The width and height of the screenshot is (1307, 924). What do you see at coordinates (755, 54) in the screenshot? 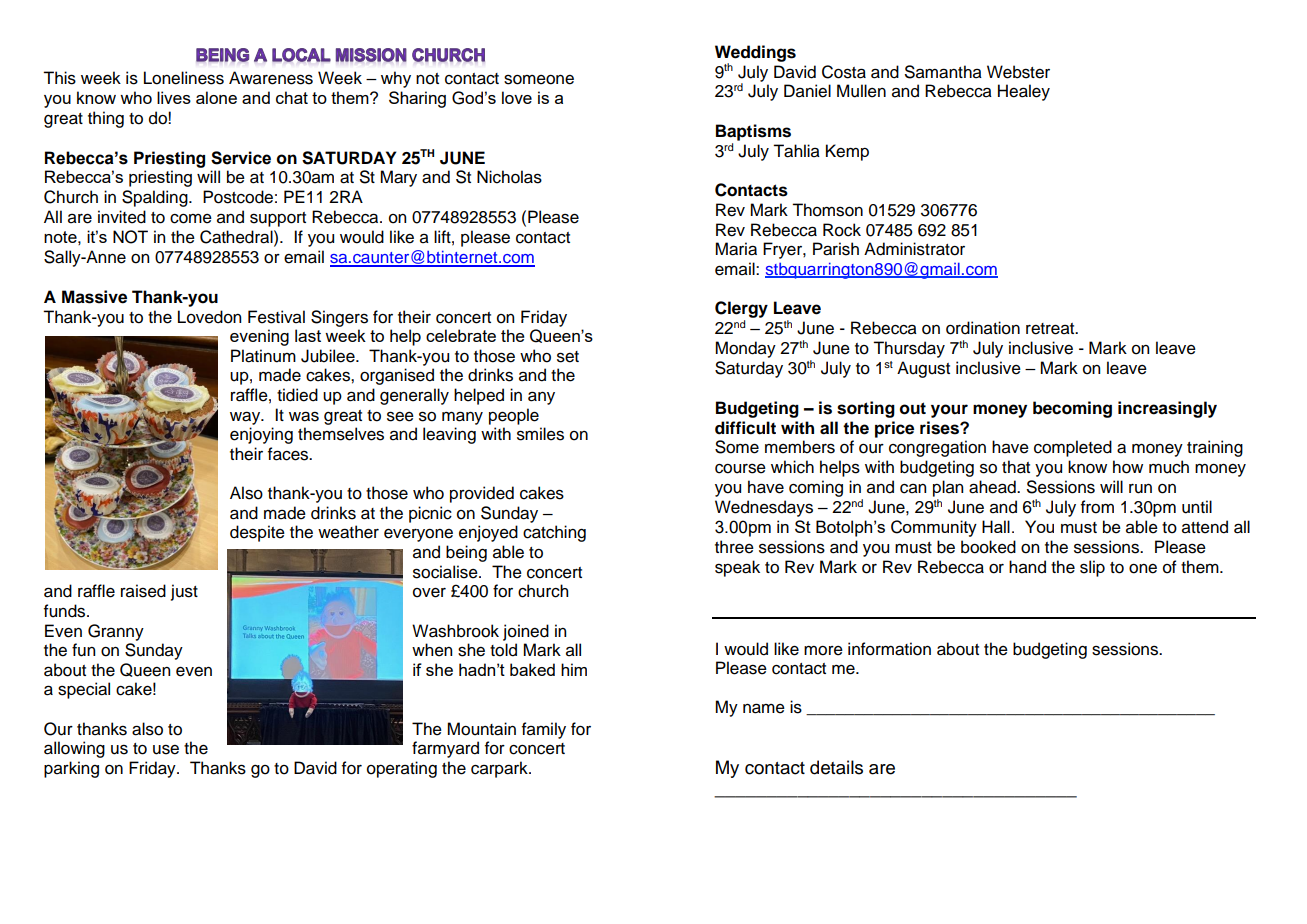
I see `Weddings` at bounding box center [755, 54].
